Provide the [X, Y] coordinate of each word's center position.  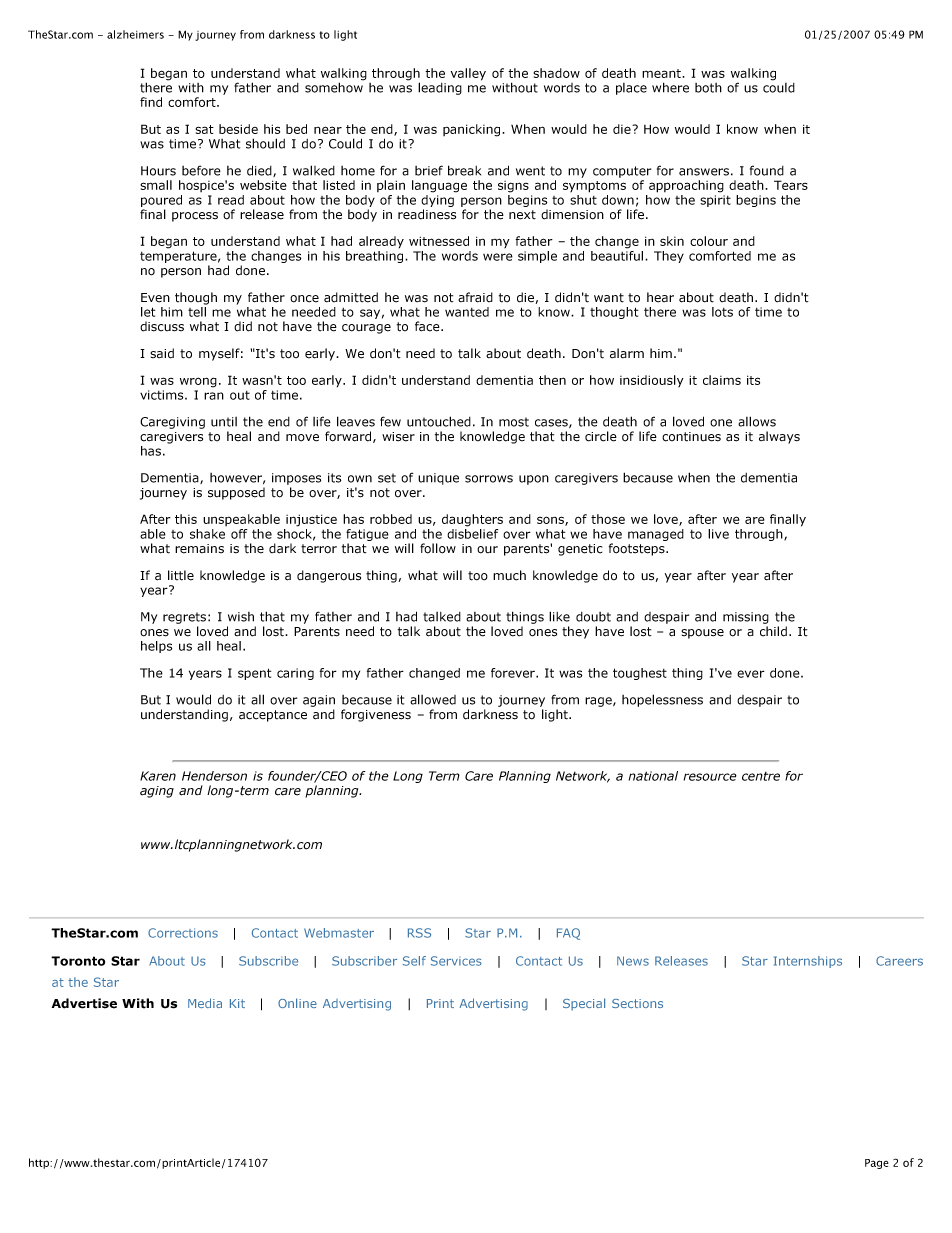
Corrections [183, 933]
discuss [162, 326]
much [509, 575]
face [428, 326]
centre [761, 776]
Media [205, 1003]
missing [746, 618]
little [181, 575]
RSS [419, 933]
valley [468, 74]
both [708, 88]
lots [722, 312]
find [151, 102]
